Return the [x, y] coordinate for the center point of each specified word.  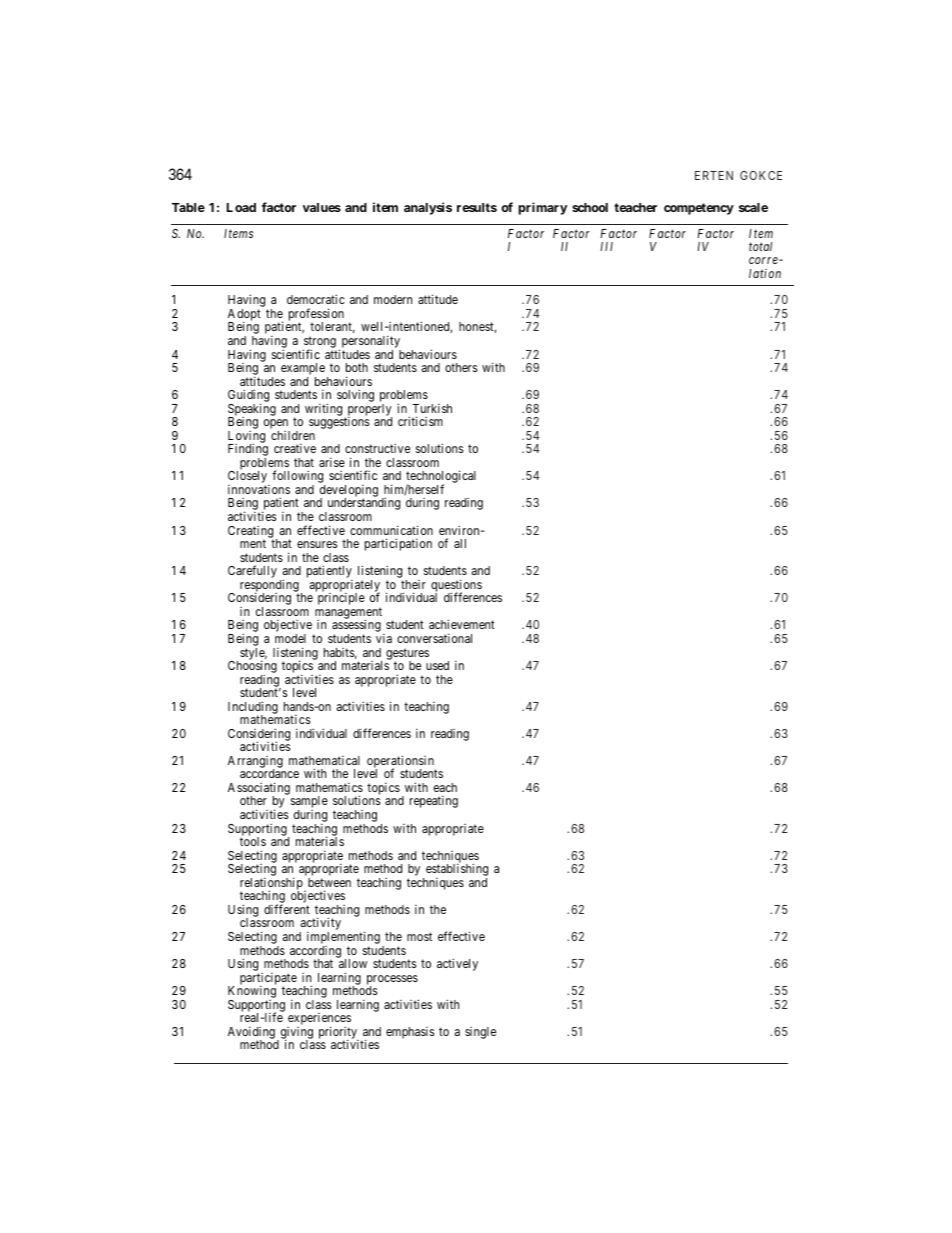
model [290, 638]
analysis [428, 208]
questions [456, 586]
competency [699, 209]
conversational [434, 638]
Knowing [252, 993]
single [480, 1033]
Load [241, 207]
